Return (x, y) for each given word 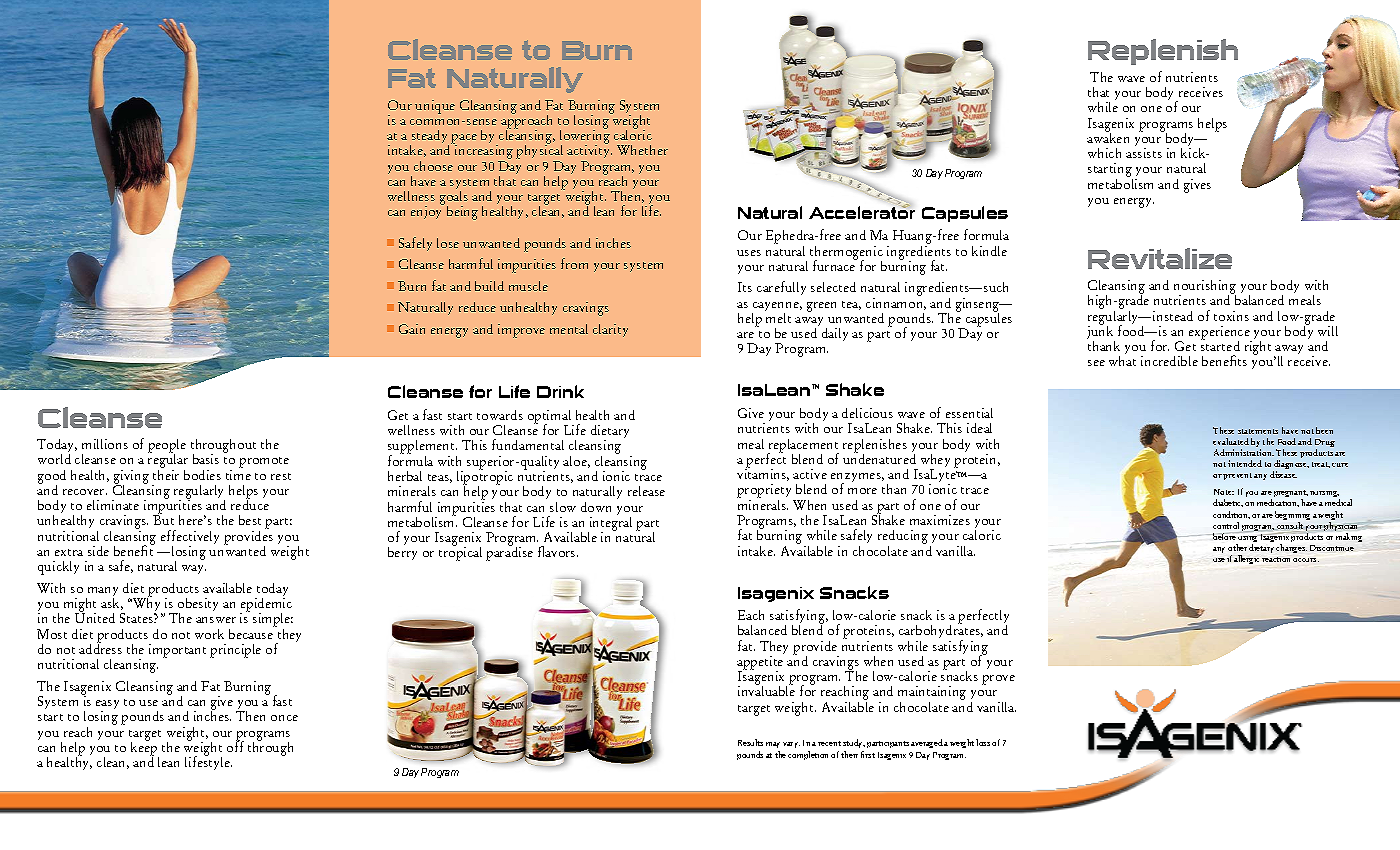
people (167, 447)
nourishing (1205, 288)
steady (429, 138)
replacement (803, 447)
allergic (1246, 559)
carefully (781, 288)
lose (448, 243)
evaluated (1231, 441)
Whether (642, 150)
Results (750, 742)
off (235, 745)
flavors (558, 551)
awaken (1108, 136)
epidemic (266, 605)
